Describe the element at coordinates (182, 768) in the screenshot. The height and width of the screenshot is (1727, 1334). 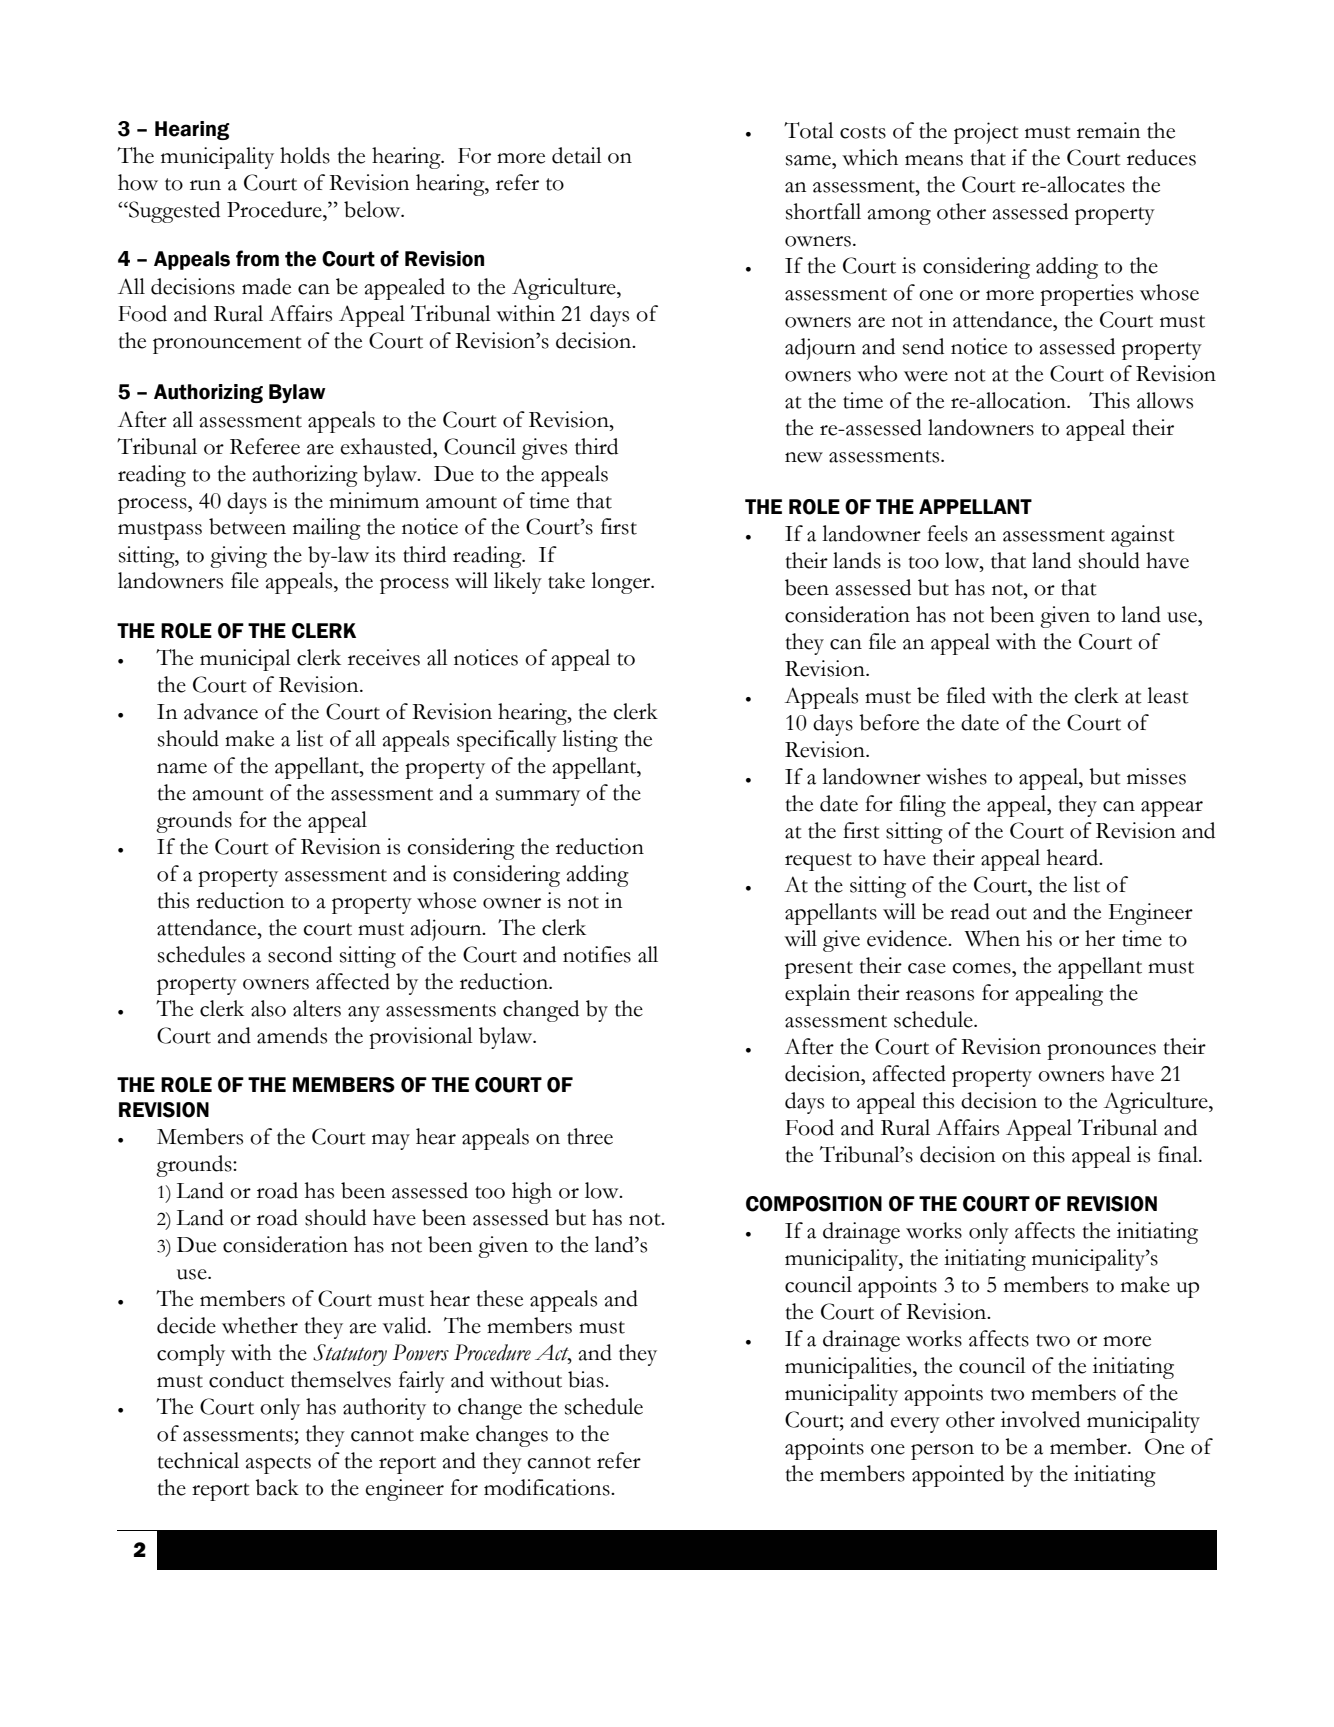
I see `name` at that location.
